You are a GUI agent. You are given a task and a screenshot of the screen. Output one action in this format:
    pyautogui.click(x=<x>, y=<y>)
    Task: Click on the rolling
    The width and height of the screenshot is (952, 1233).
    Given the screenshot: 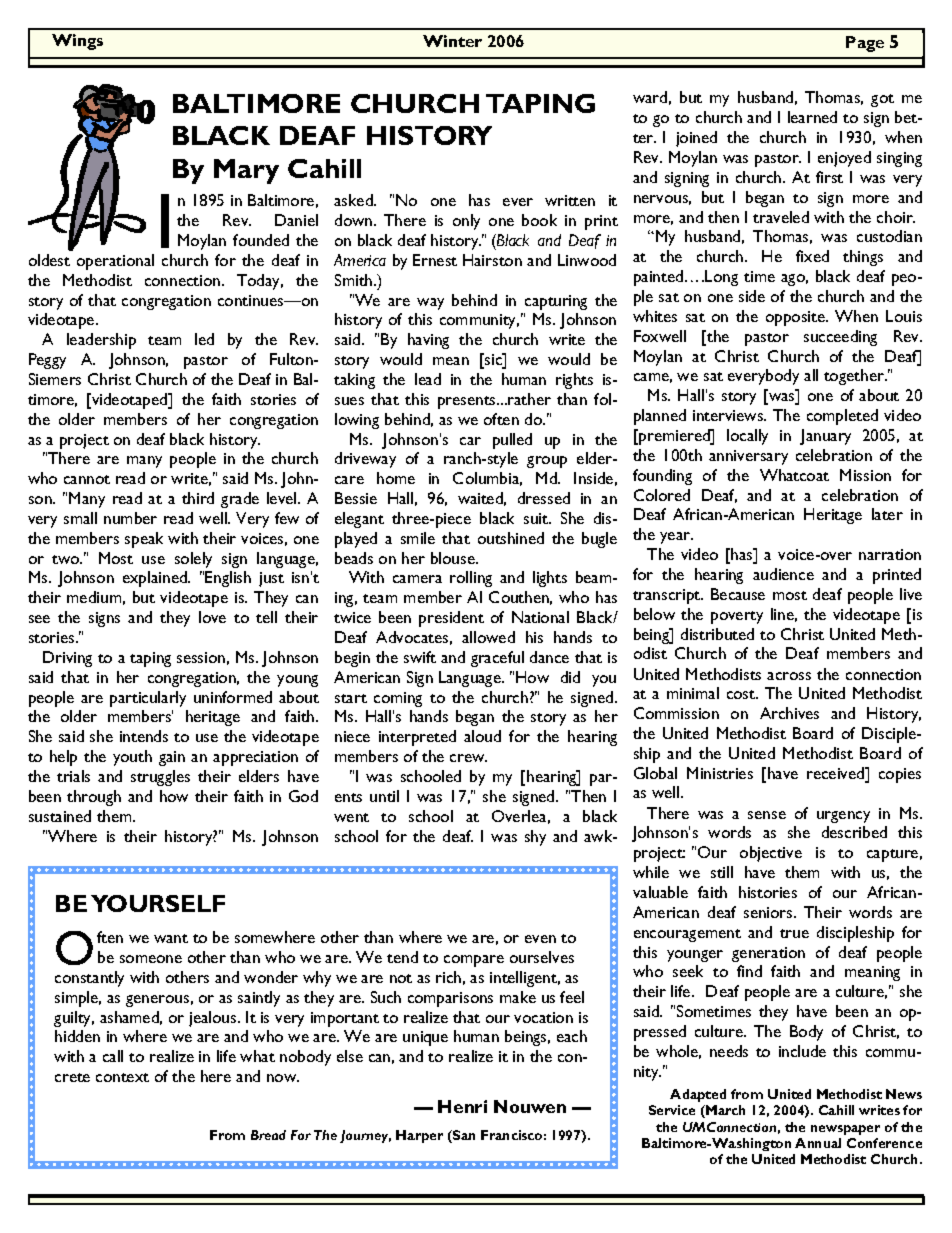 What is the action you would take?
    pyautogui.click(x=471, y=579)
